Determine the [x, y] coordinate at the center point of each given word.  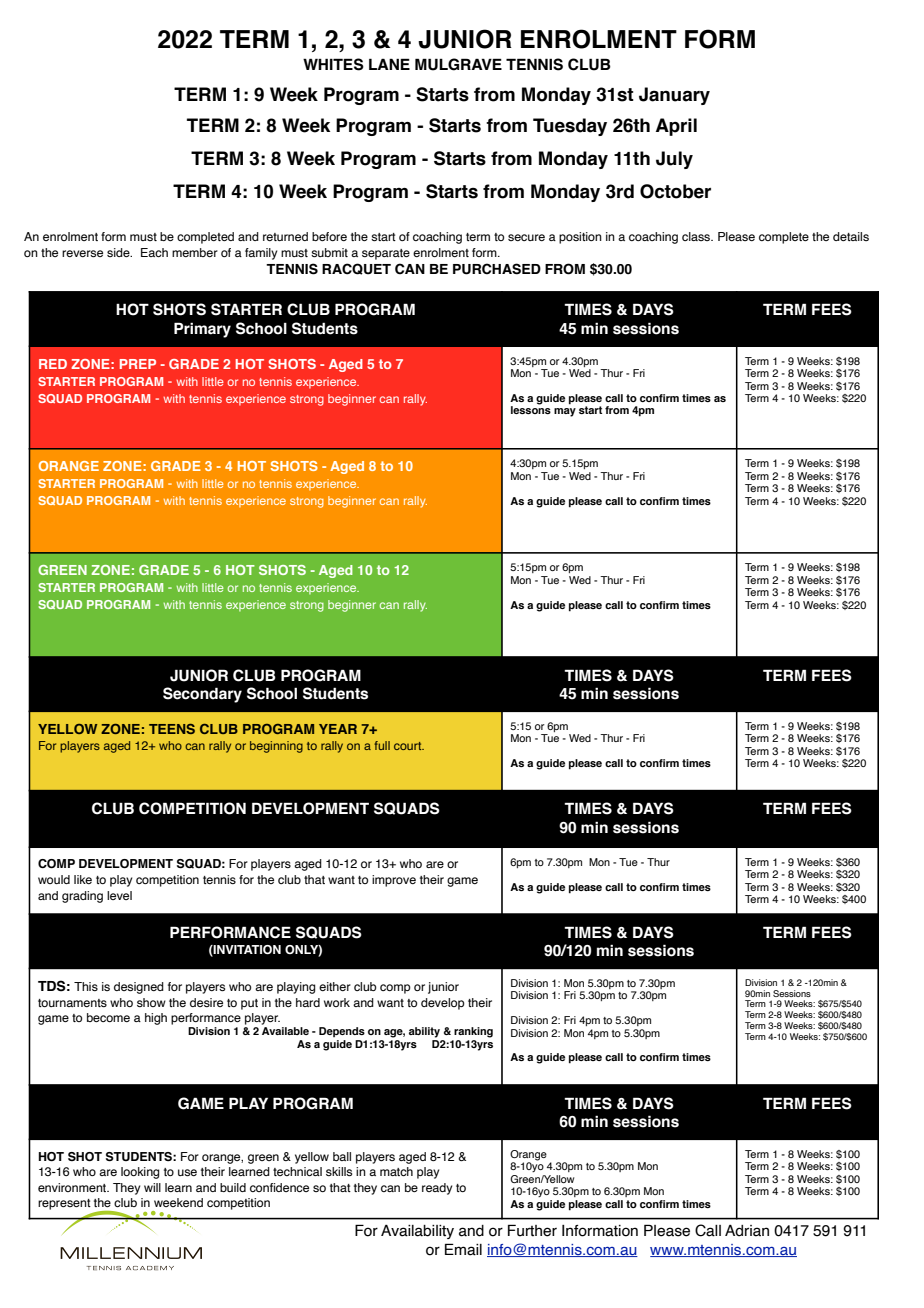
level [119, 895]
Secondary [202, 695]
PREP [138, 364]
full [382, 745]
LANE [389, 64]
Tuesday [570, 127]
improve [394, 881]
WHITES [333, 64]
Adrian [747, 1231]
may [565, 412]
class [697, 236]
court [409, 746]
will [152, 1187]
